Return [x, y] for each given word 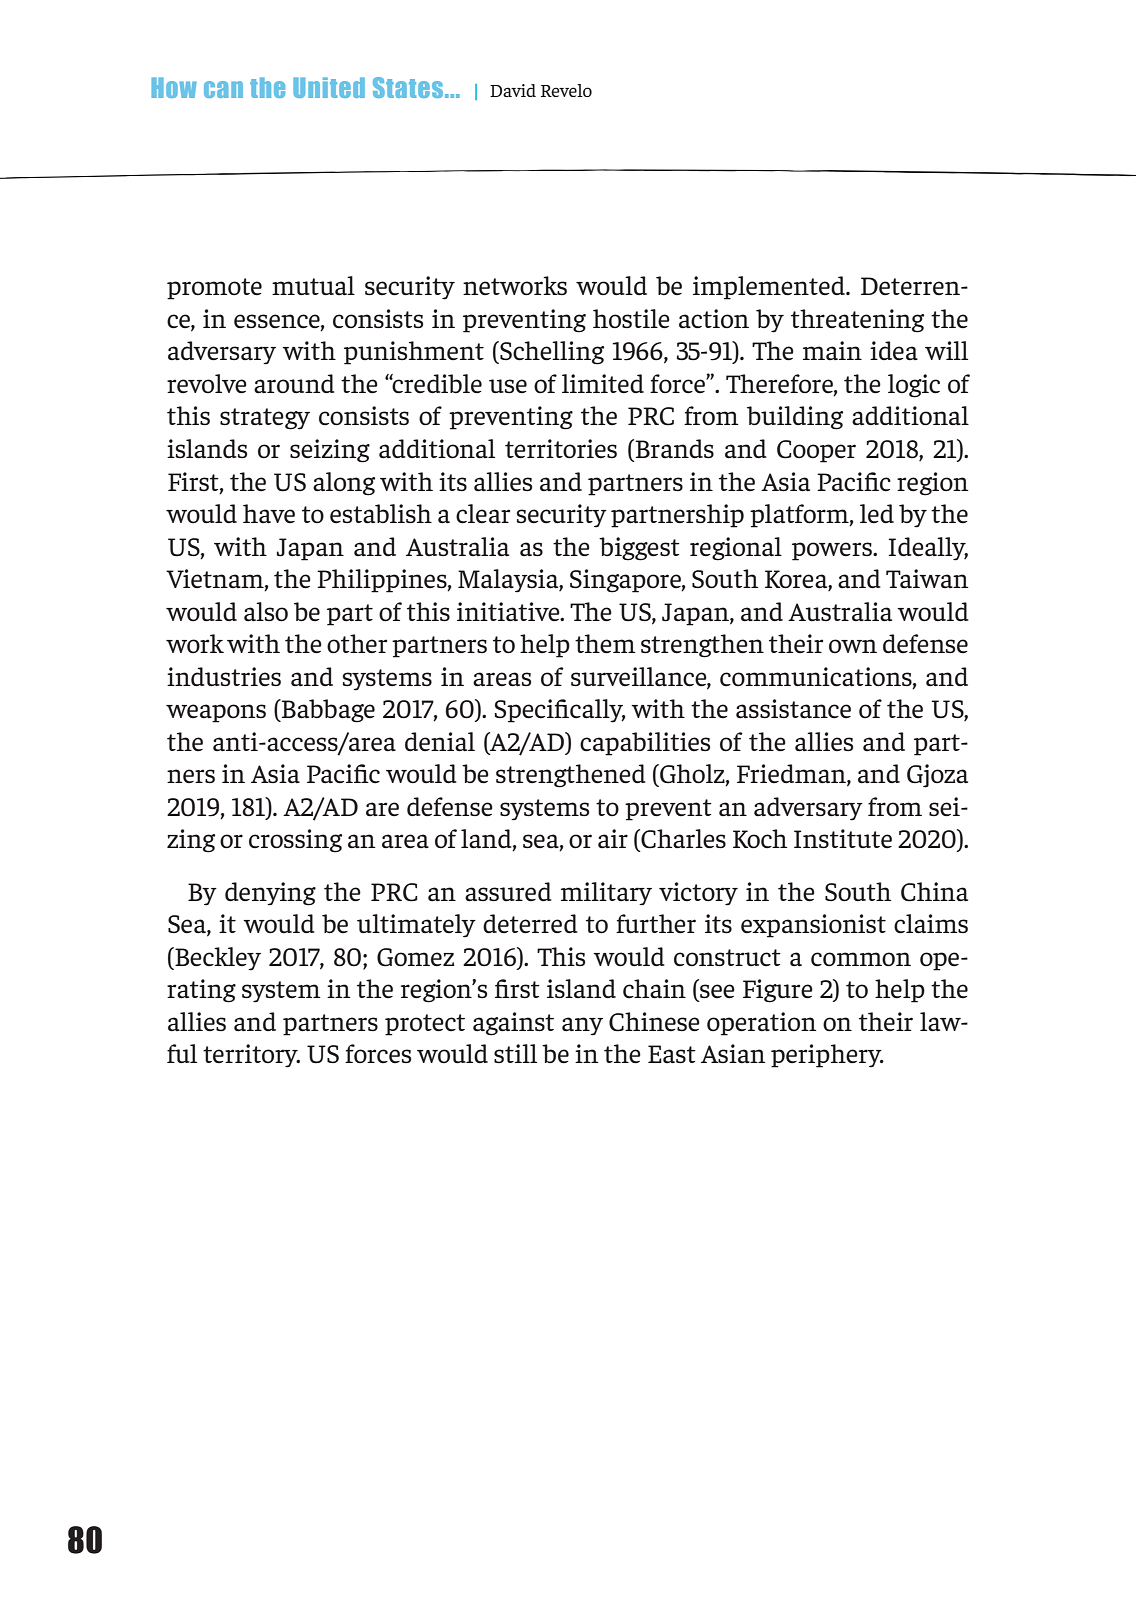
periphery [827, 1056]
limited [603, 384]
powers [833, 551]
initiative [509, 612]
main [832, 350]
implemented [770, 288]
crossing [295, 841]
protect [425, 1025]
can [223, 89]
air [613, 838]
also [266, 612]
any [582, 1026]
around [294, 384]
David [513, 90]
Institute [843, 839]
